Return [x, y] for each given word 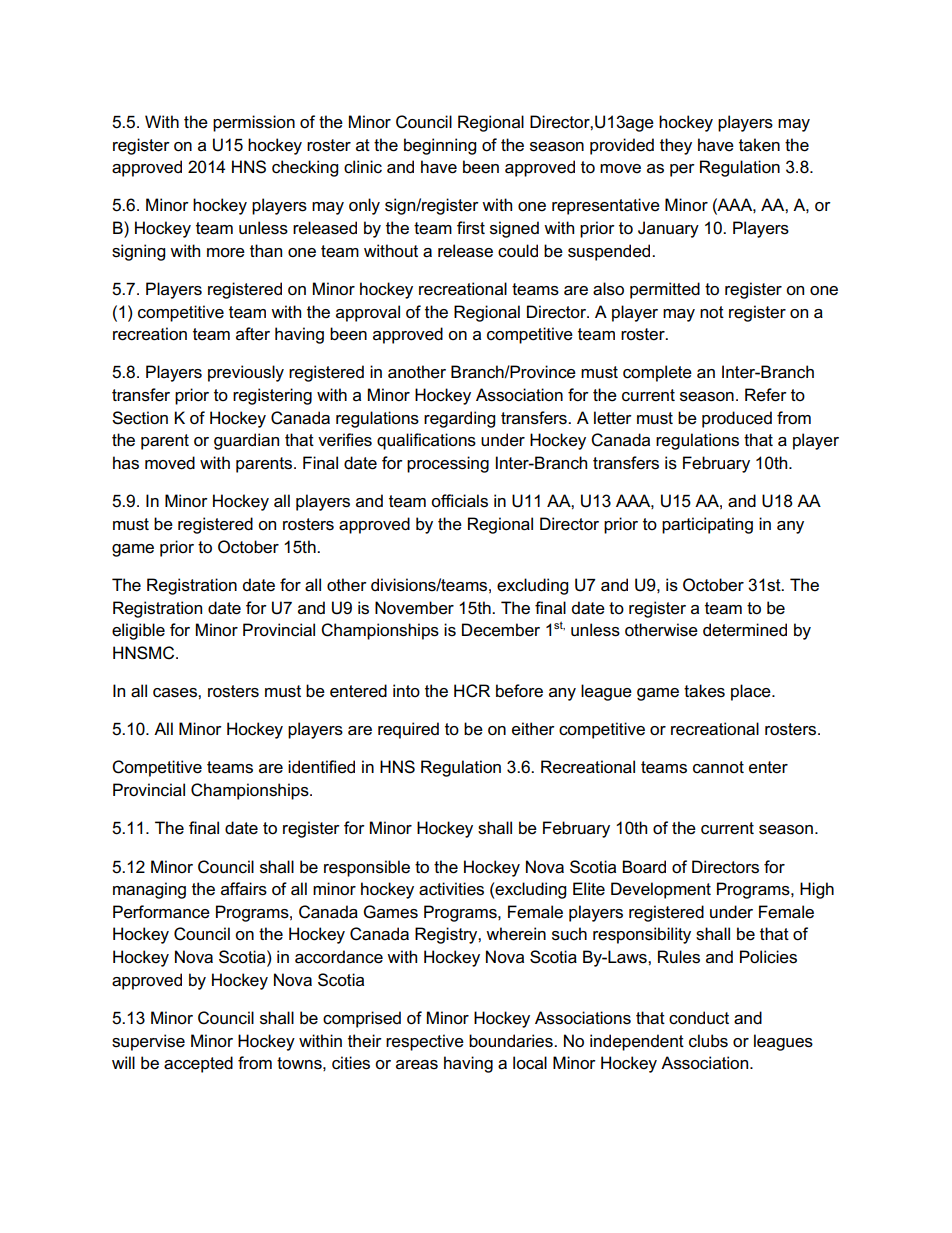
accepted [198, 1064]
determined [745, 630]
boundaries [512, 1041]
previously [246, 373]
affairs [244, 889]
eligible [138, 631]
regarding [459, 419]
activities [451, 889]
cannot [718, 767]
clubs [708, 1041]
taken [759, 145]
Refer [766, 395]
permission [254, 123]
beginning [440, 146]
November [414, 608]
